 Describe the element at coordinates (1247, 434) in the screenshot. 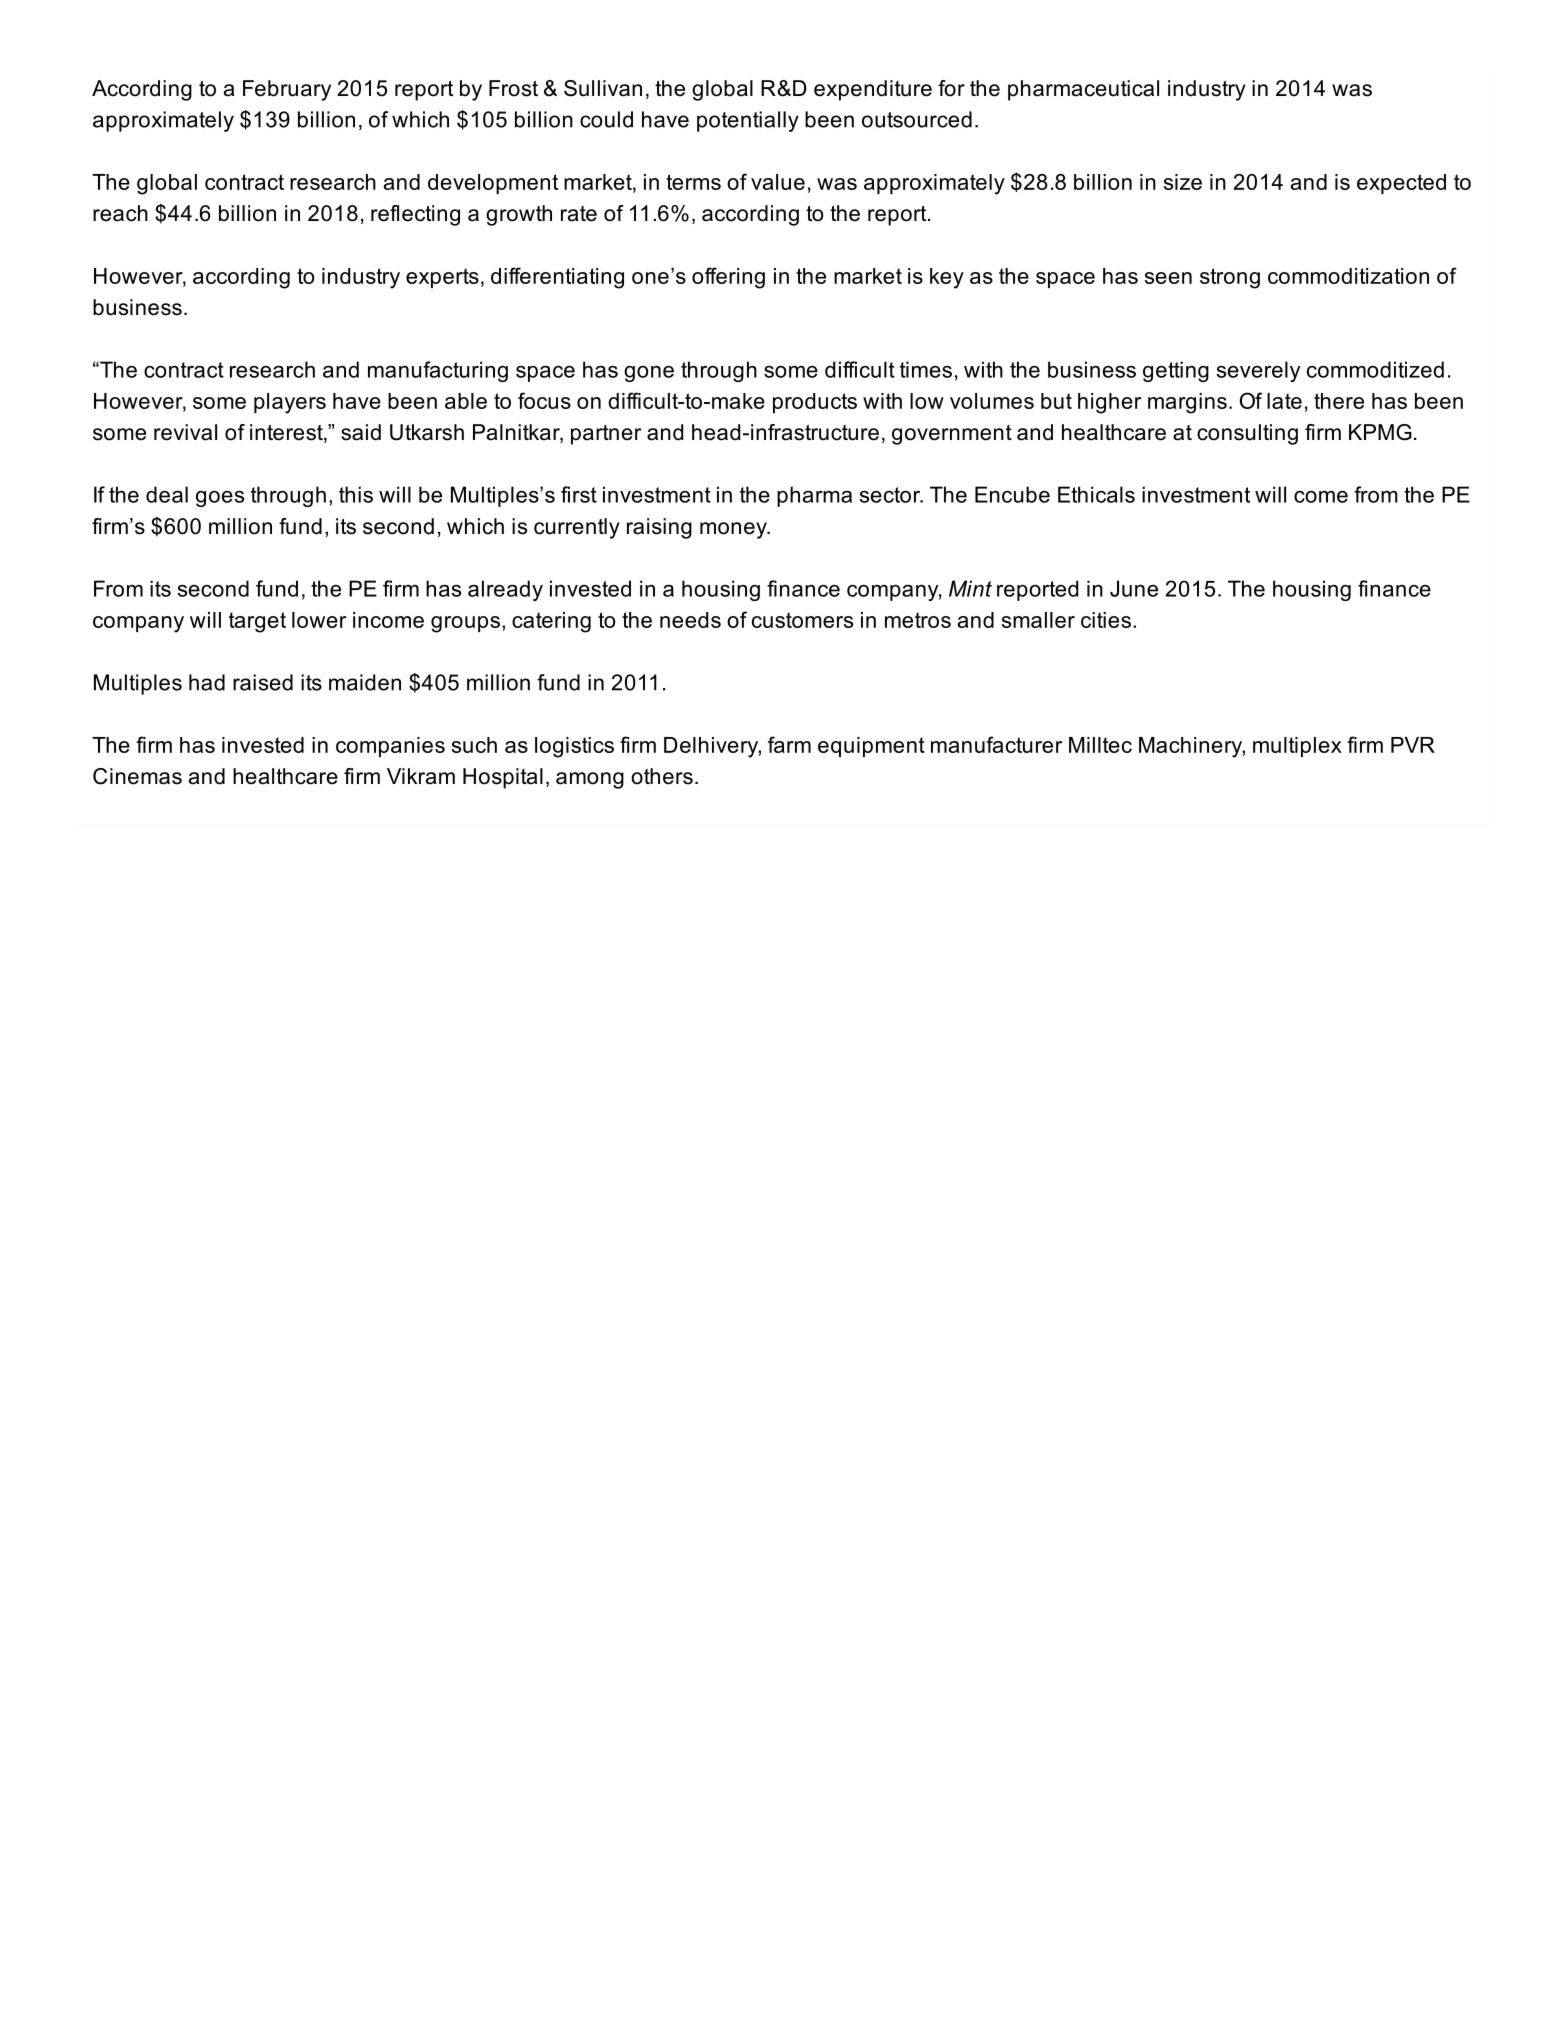

I see `consulting` at that location.
